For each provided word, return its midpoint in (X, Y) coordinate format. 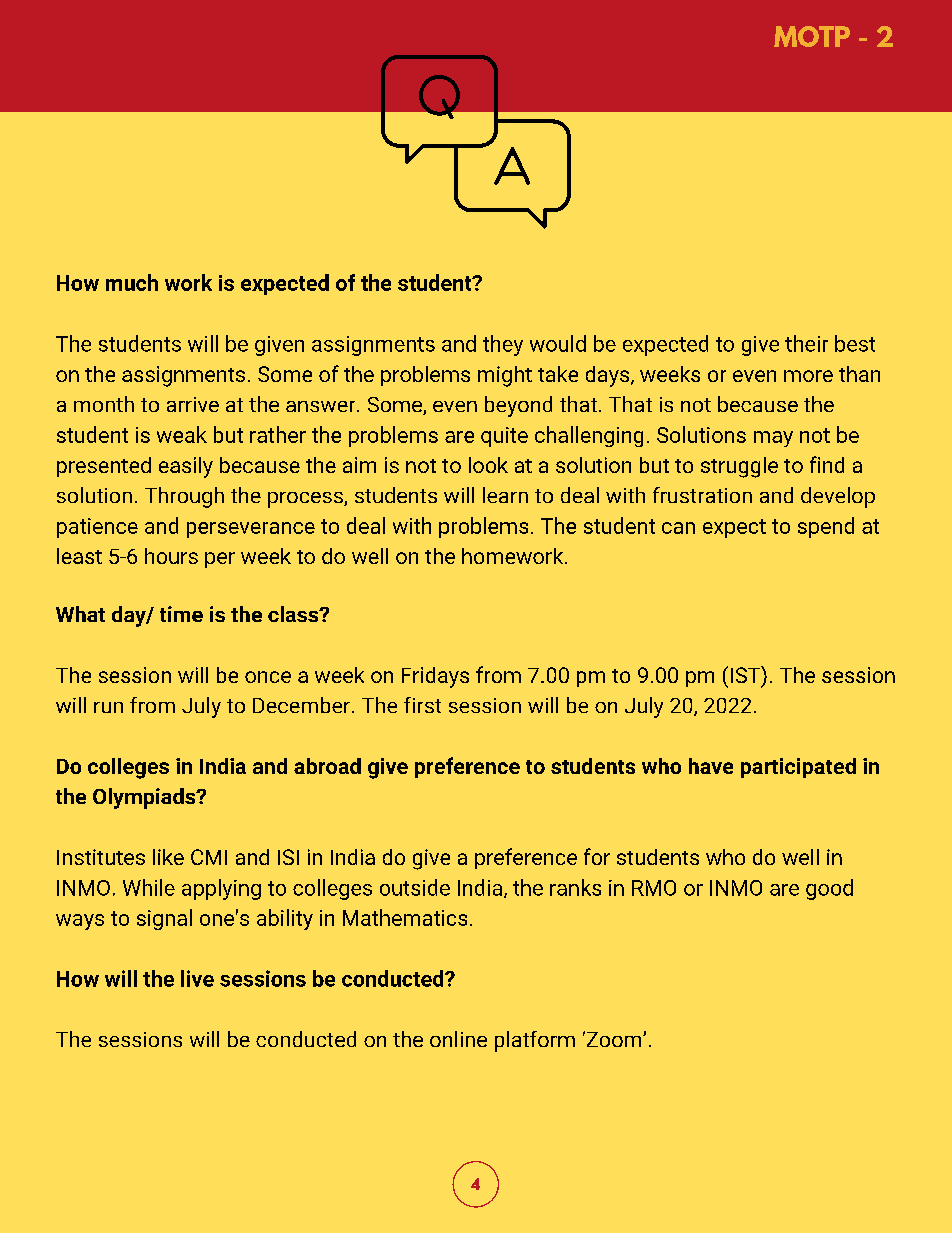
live (197, 978)
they (503, 345)
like (168, 857)
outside (415, 887)
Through (184, 497)
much (132, 282)
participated (798, 768)
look (488, 465)
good (829, 889)
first (422, 705)
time (181, 614)
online (458, 1039)
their (806, 343)
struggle (739, 467)
